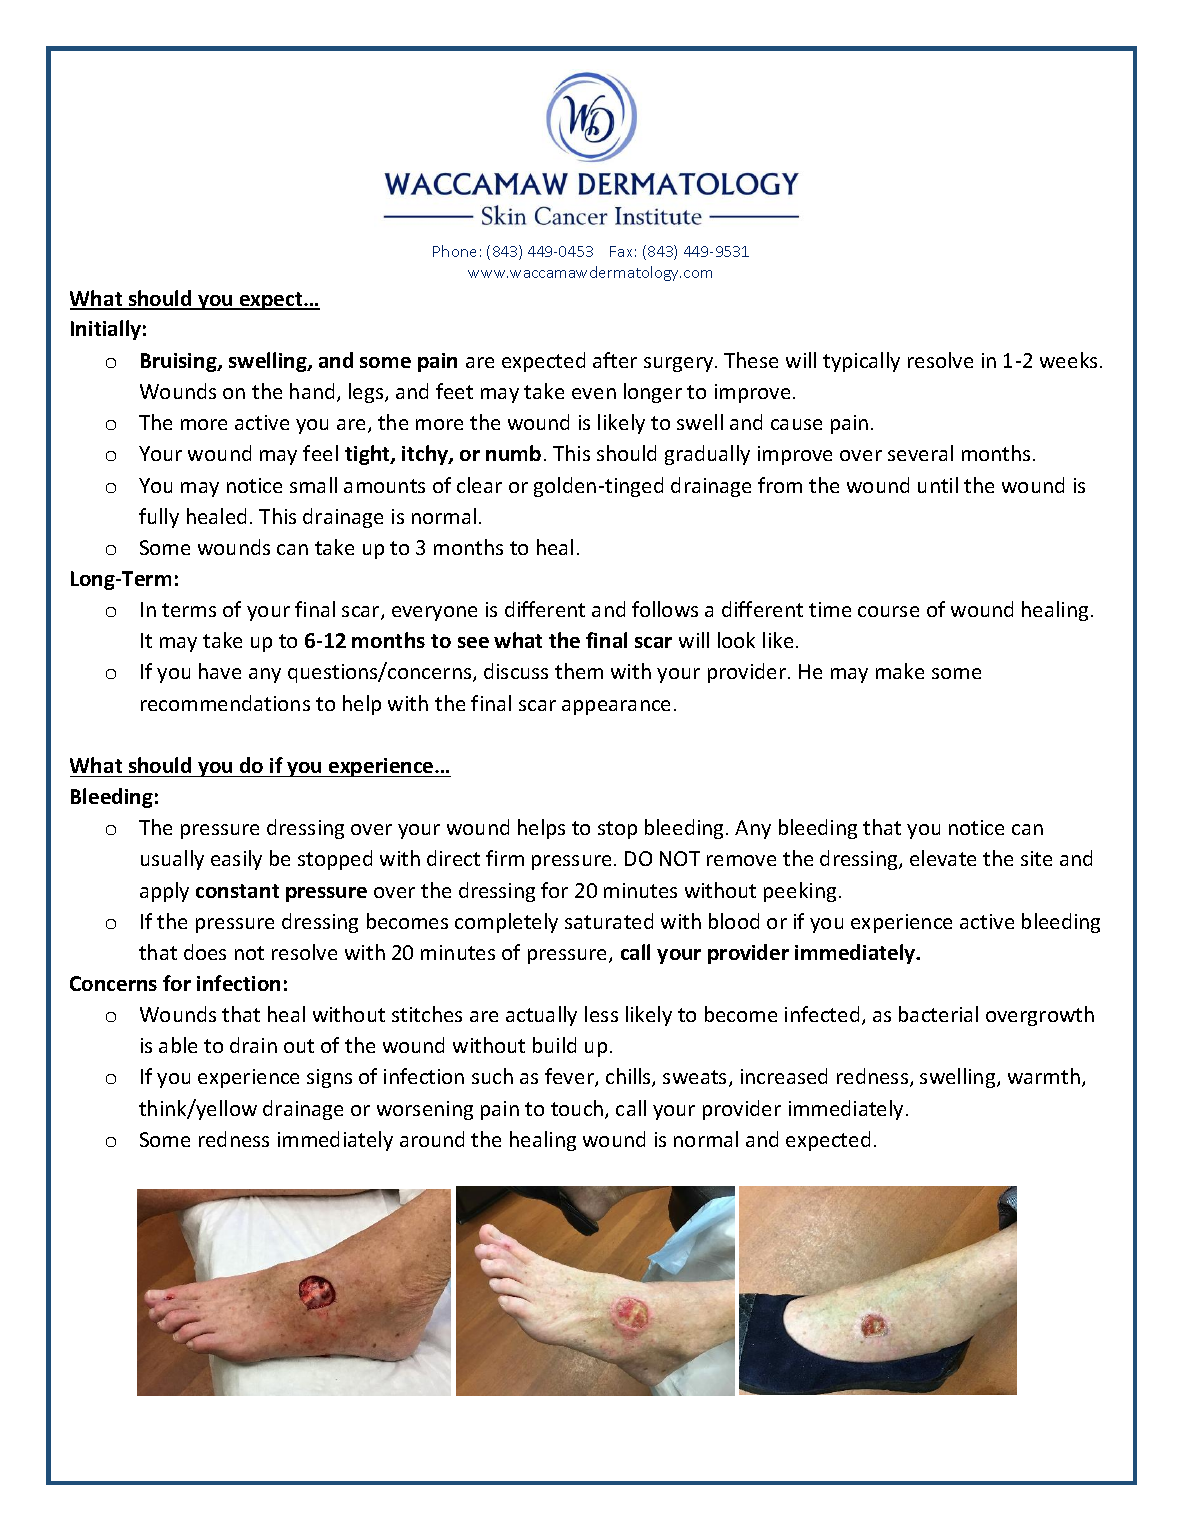  What do you see at coordinates (615, 360) in the page?
I see `after` at bounding box center [615, 360].
